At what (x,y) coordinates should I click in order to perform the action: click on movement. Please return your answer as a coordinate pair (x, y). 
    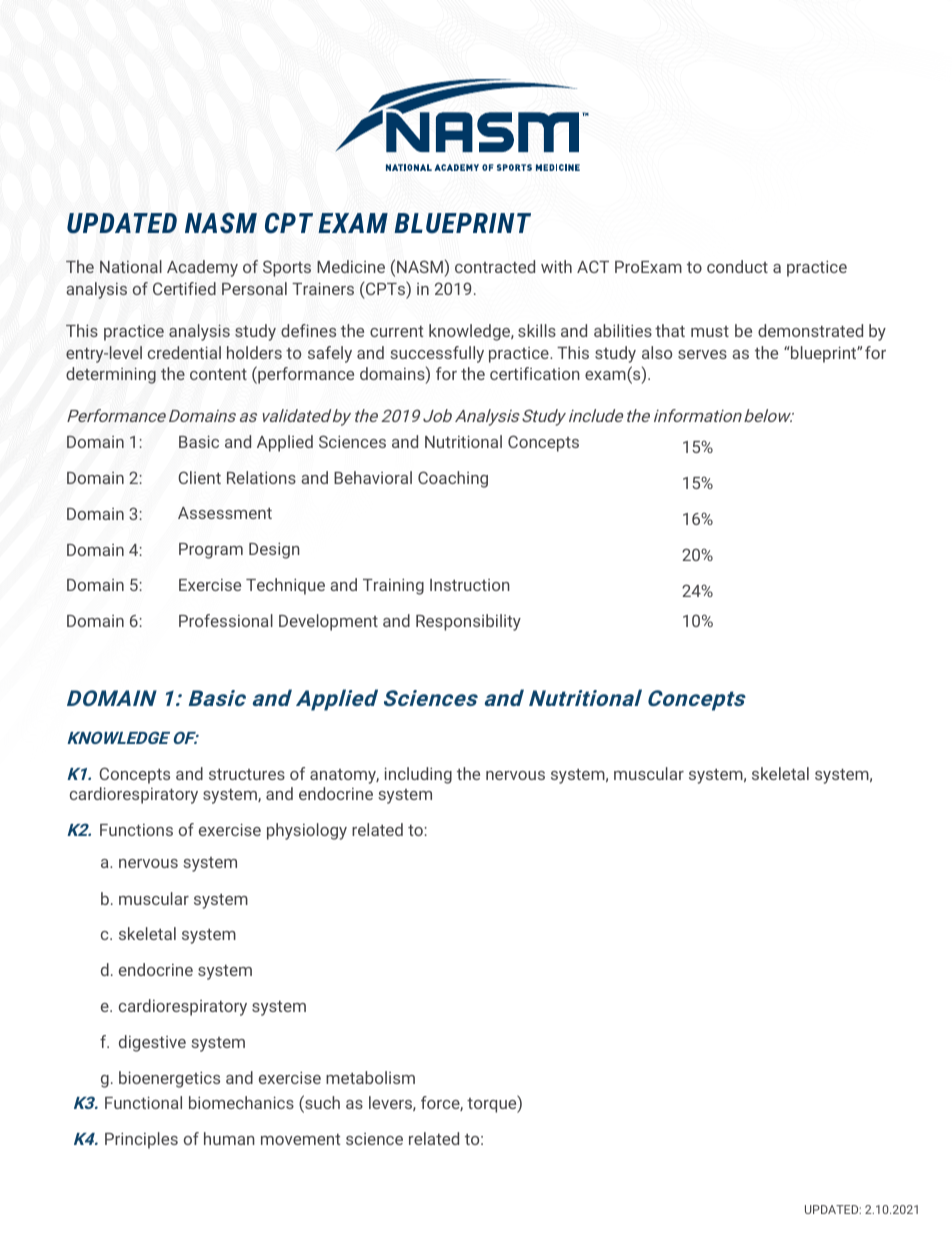
    Looking at the image, I should click on (300, 1139).
